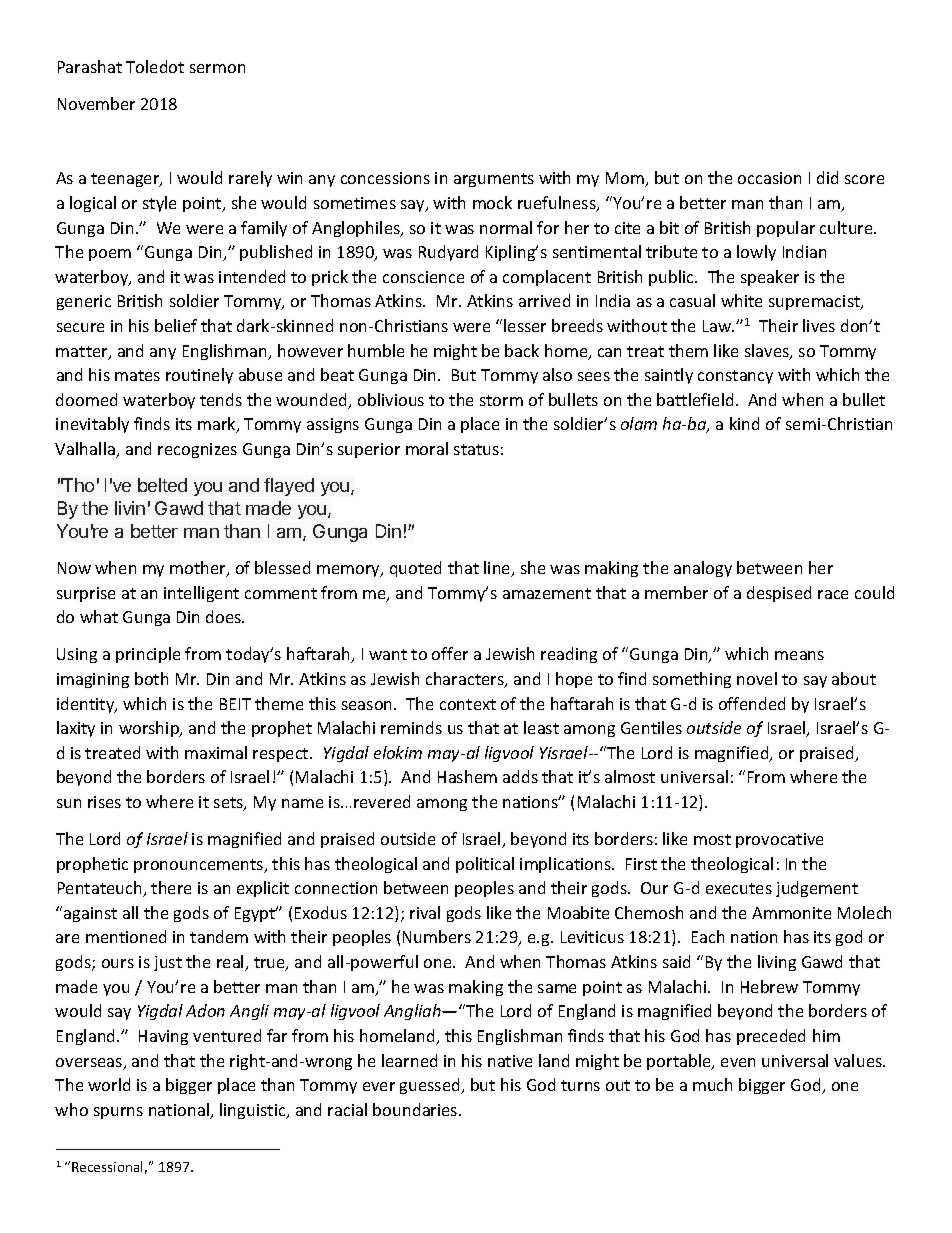 The image size is (952, 1233). I want to click on world, so click(109, 1084).
